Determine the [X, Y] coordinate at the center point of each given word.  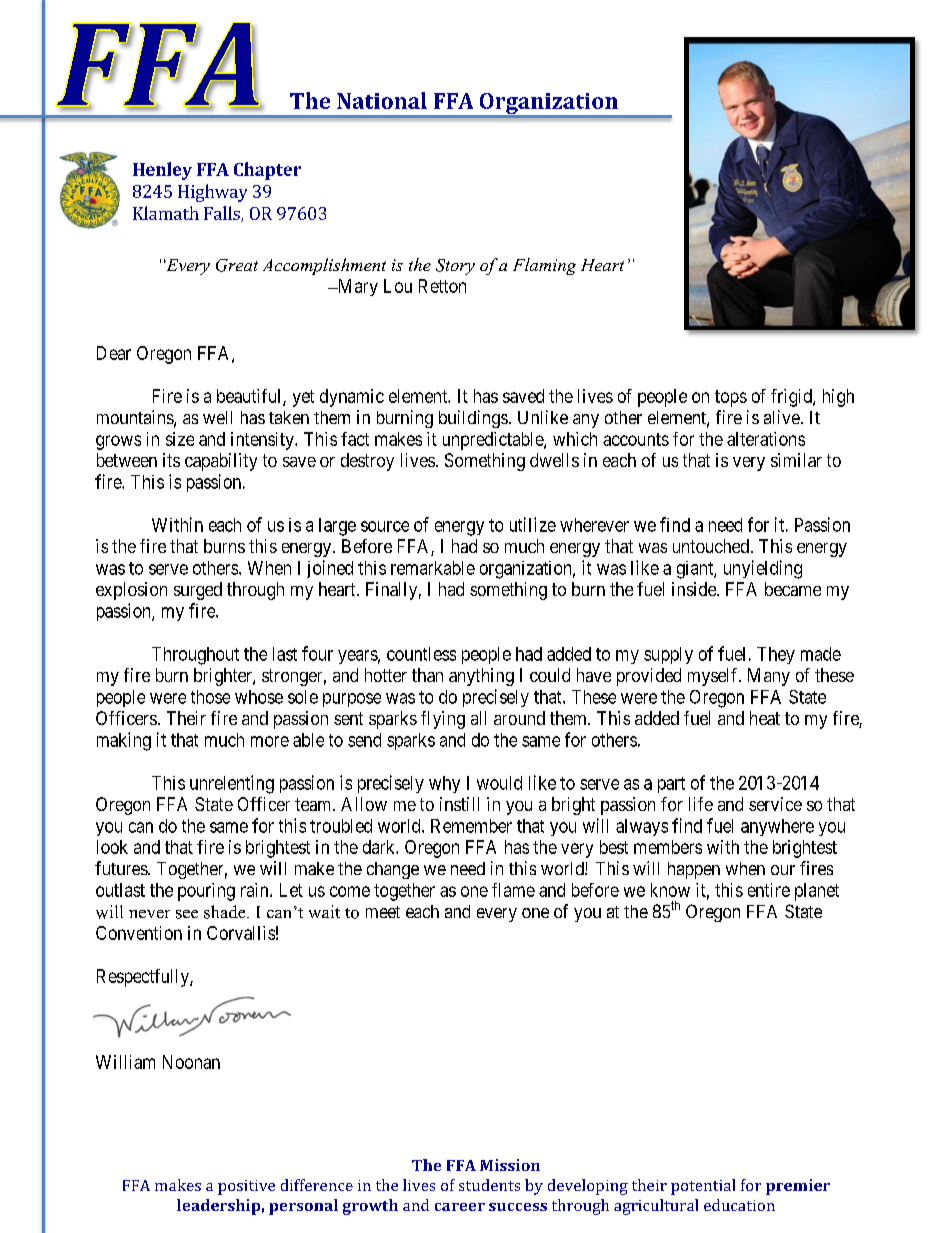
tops [731, 398]
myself [714, 677]
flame [513, 890]
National [382, 100]
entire [769, 890]
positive [246, 1187]
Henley [162, 171]
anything [481, 677]
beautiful [250, 397]
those [210, 697]
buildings [473, 419]
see [187, 914]
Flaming [544, 266]
